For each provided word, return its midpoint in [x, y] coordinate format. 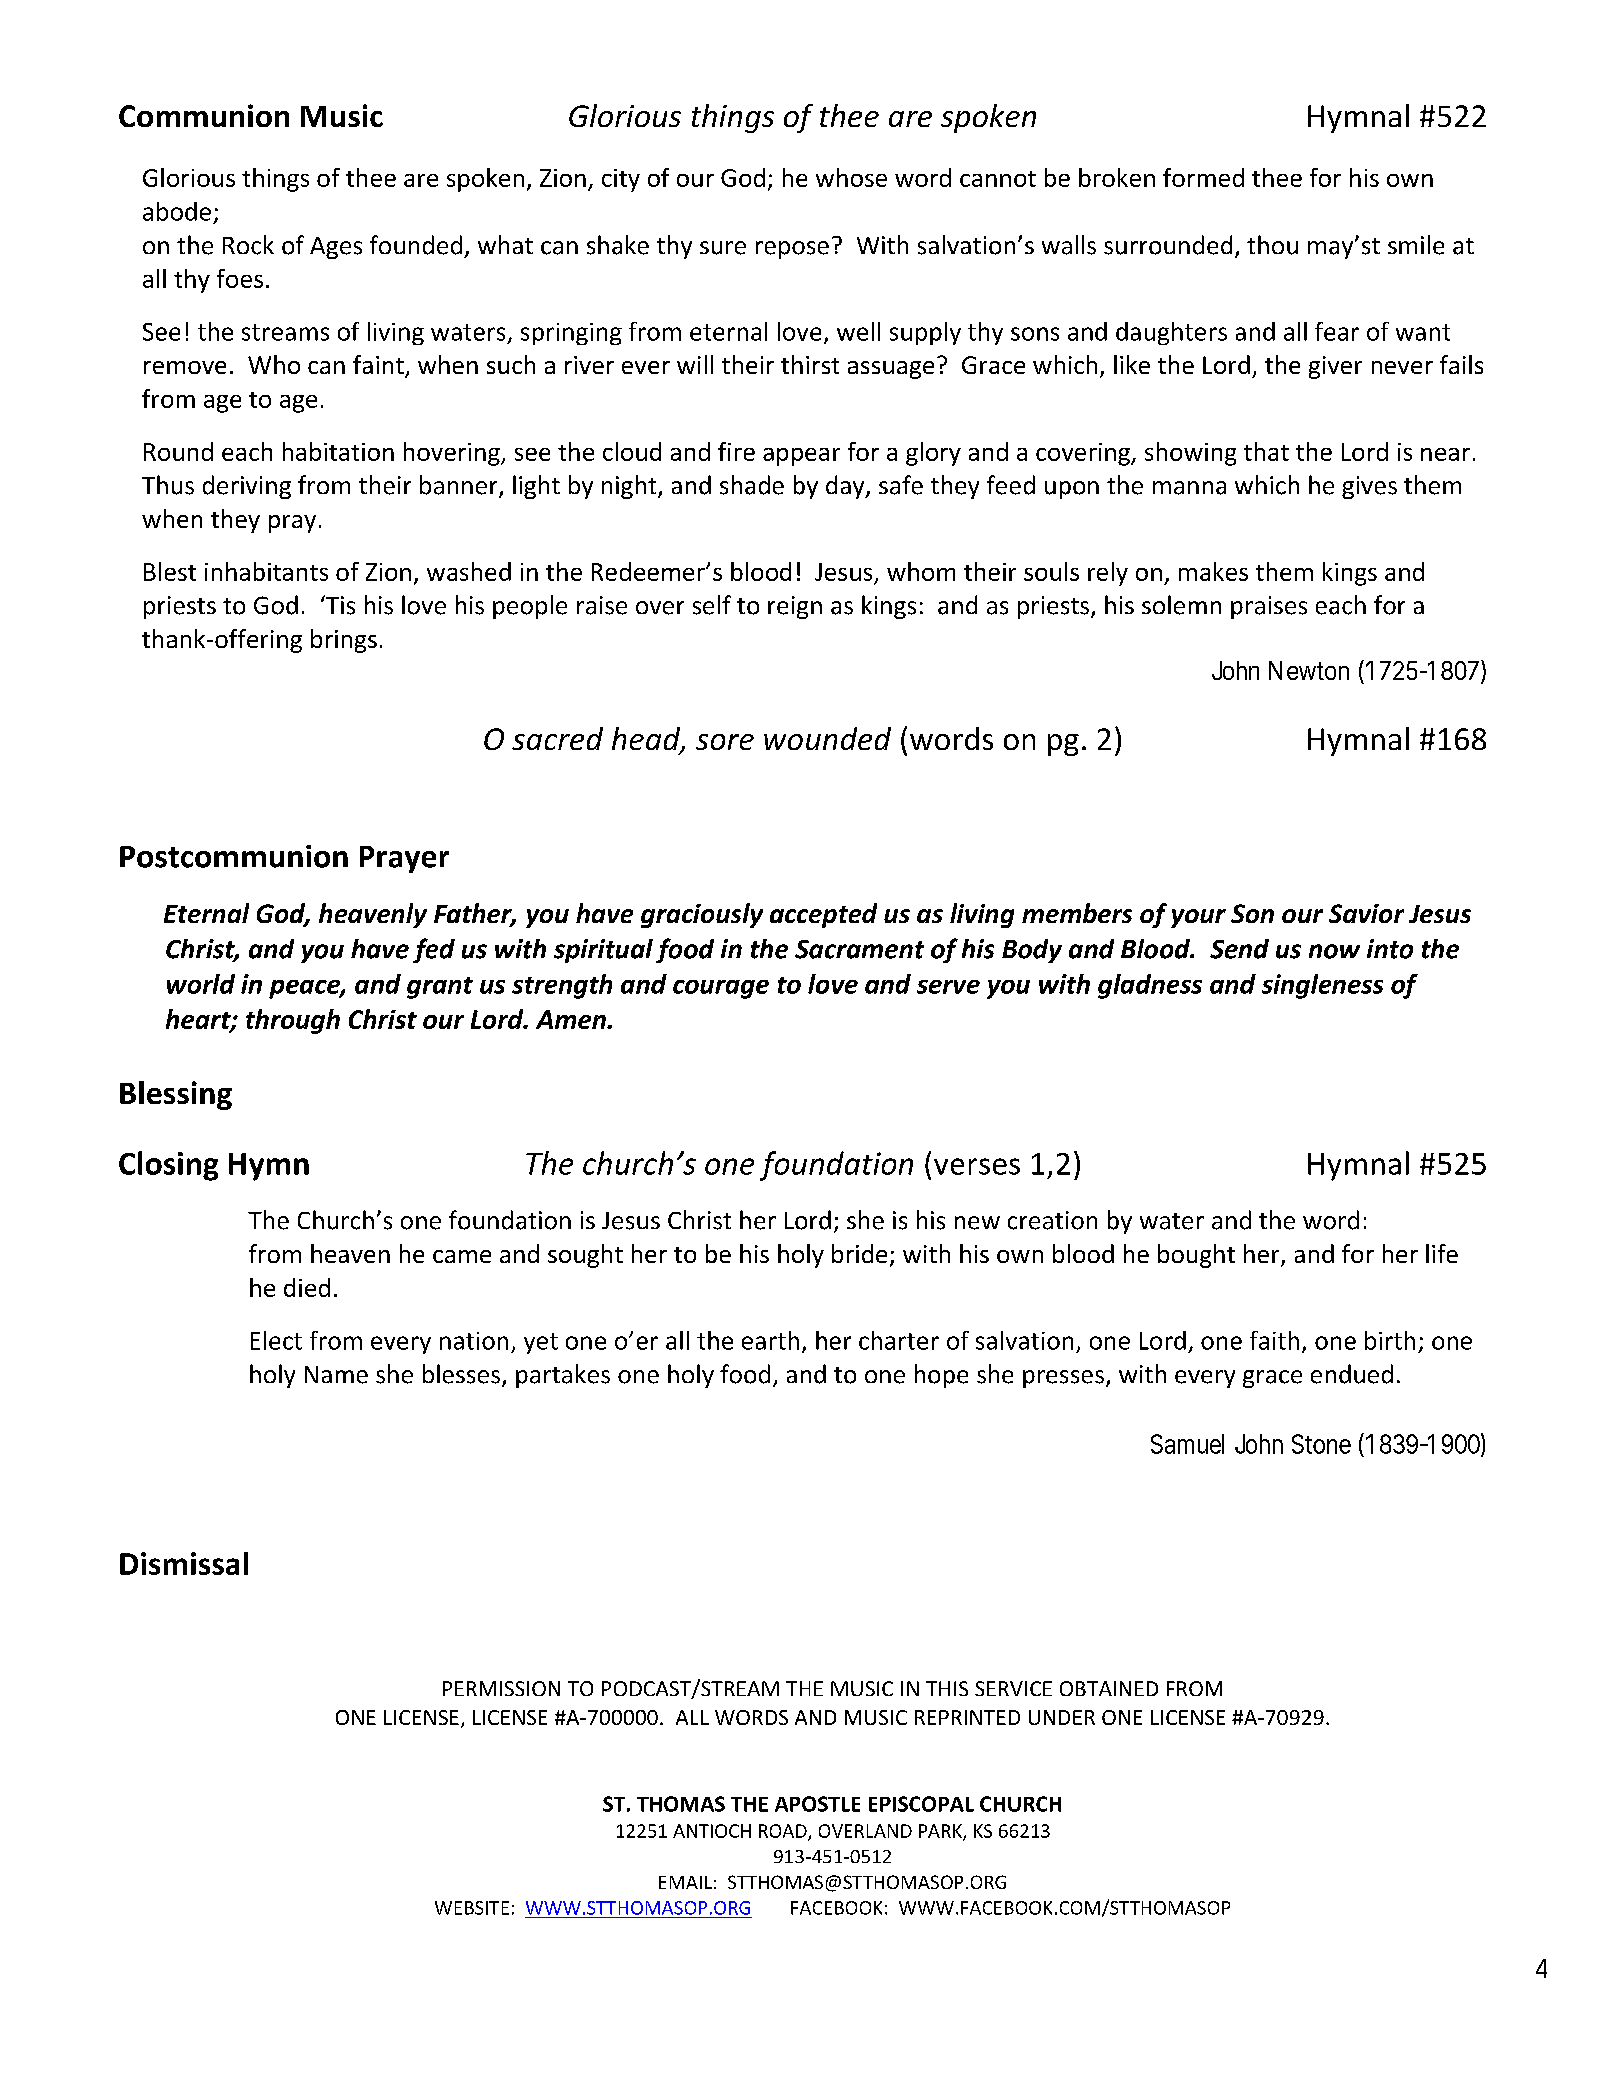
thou [1272, 245]
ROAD [784, 1832]
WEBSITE [472, 1908]
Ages [336, 248]
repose [792, 250]
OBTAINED [1109, 1688]
